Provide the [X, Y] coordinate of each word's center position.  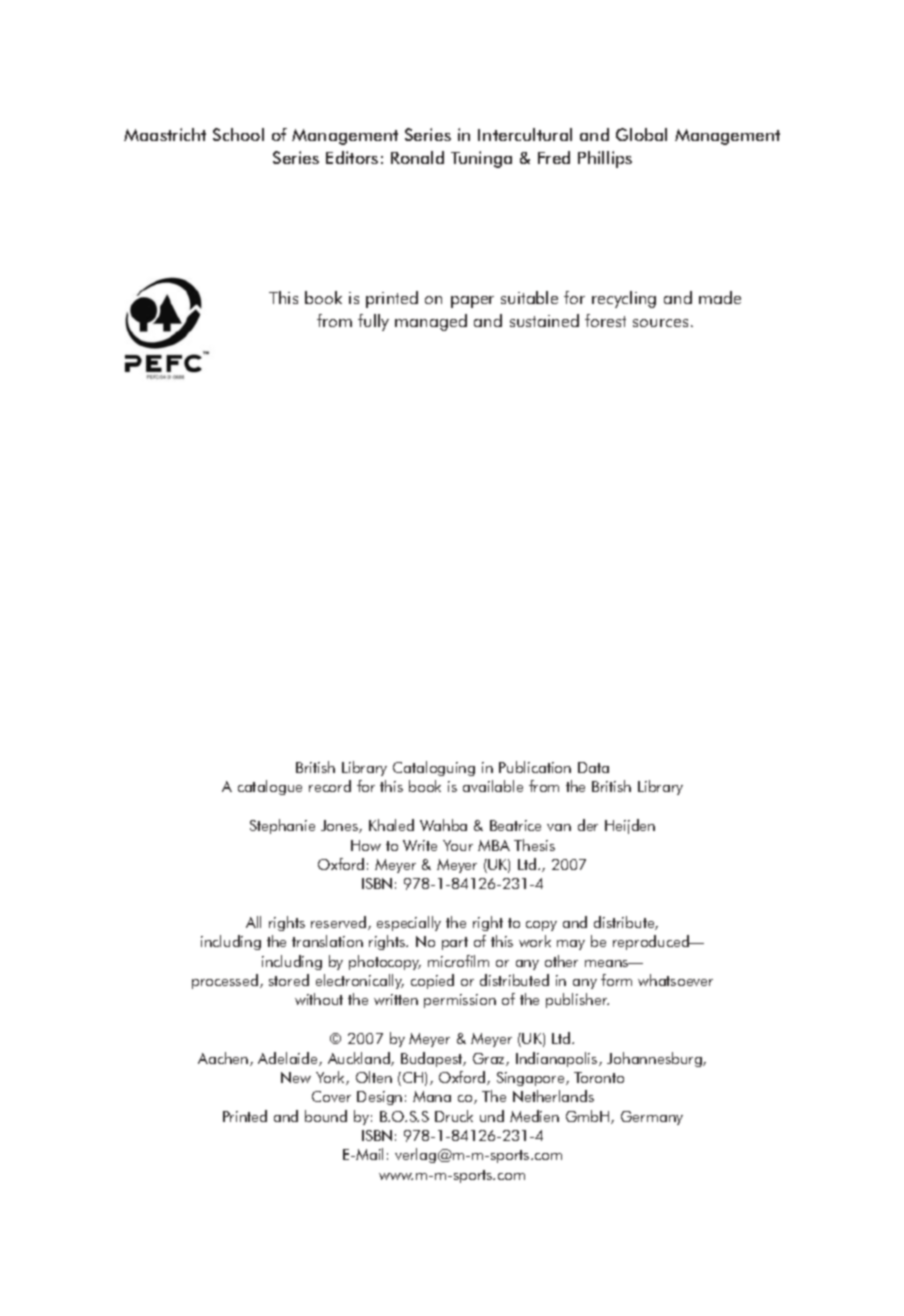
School [238, 134]
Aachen [224, 1059]
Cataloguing [434, 768]
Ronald [417, 157]
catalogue [270, 787]
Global [641, 134]
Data [593, 767]
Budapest [433, 1059]
